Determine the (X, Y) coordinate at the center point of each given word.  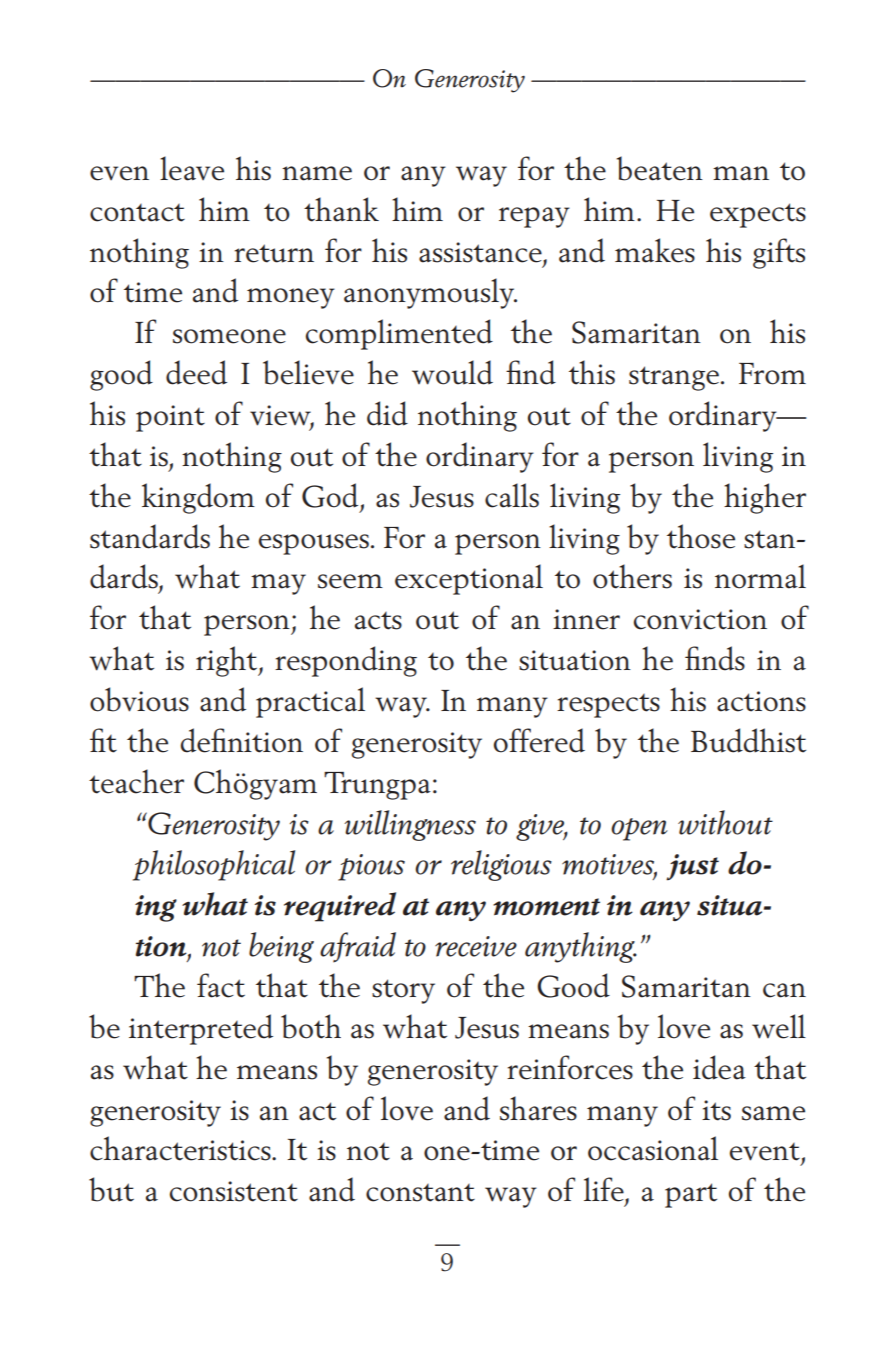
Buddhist (748, 740)
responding (346, 661)
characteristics (181, 1148)
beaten (660, 168)
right (228, 661)
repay (534, 217)
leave (192, 168)
